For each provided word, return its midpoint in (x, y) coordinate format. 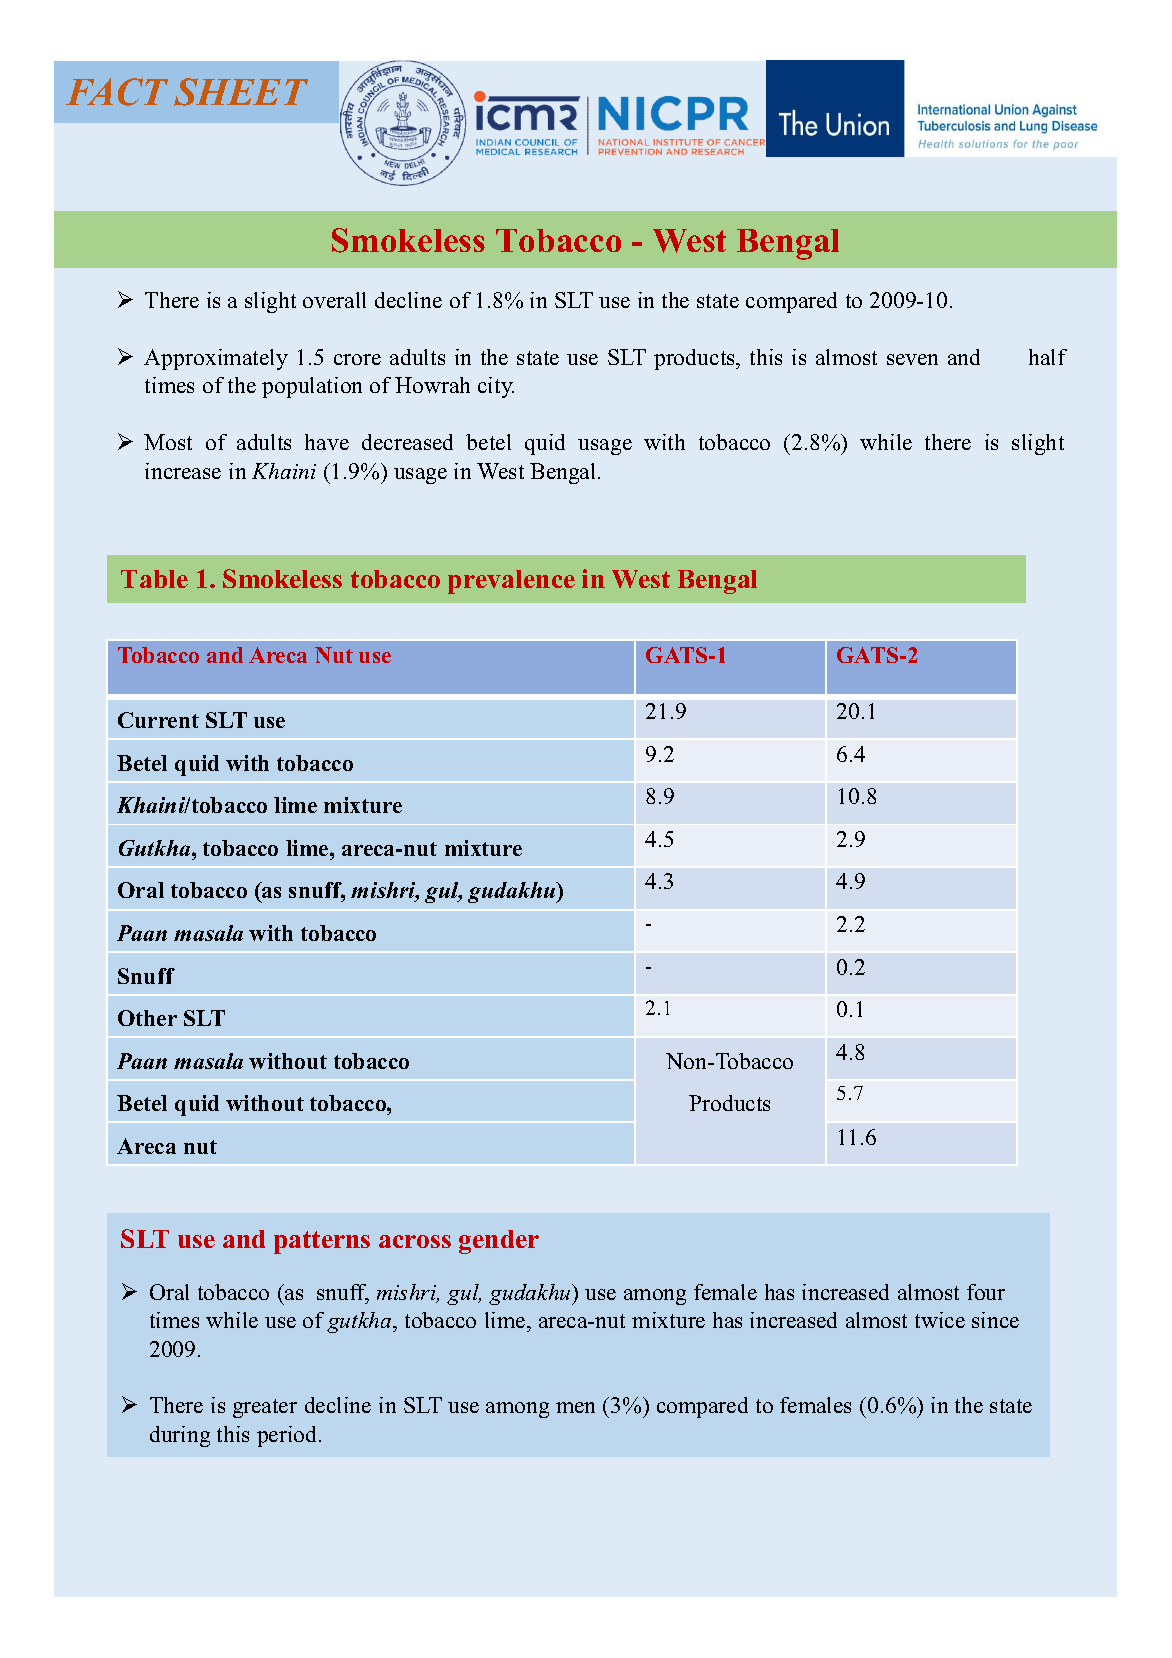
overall (334, 300)
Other (147, 1018)
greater (265, 1408)
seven (912, 359)
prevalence (511, 582)
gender (499, 1242)
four (986, 1292)
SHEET (241, 92)
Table (154, 579)
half (1048, 357)
